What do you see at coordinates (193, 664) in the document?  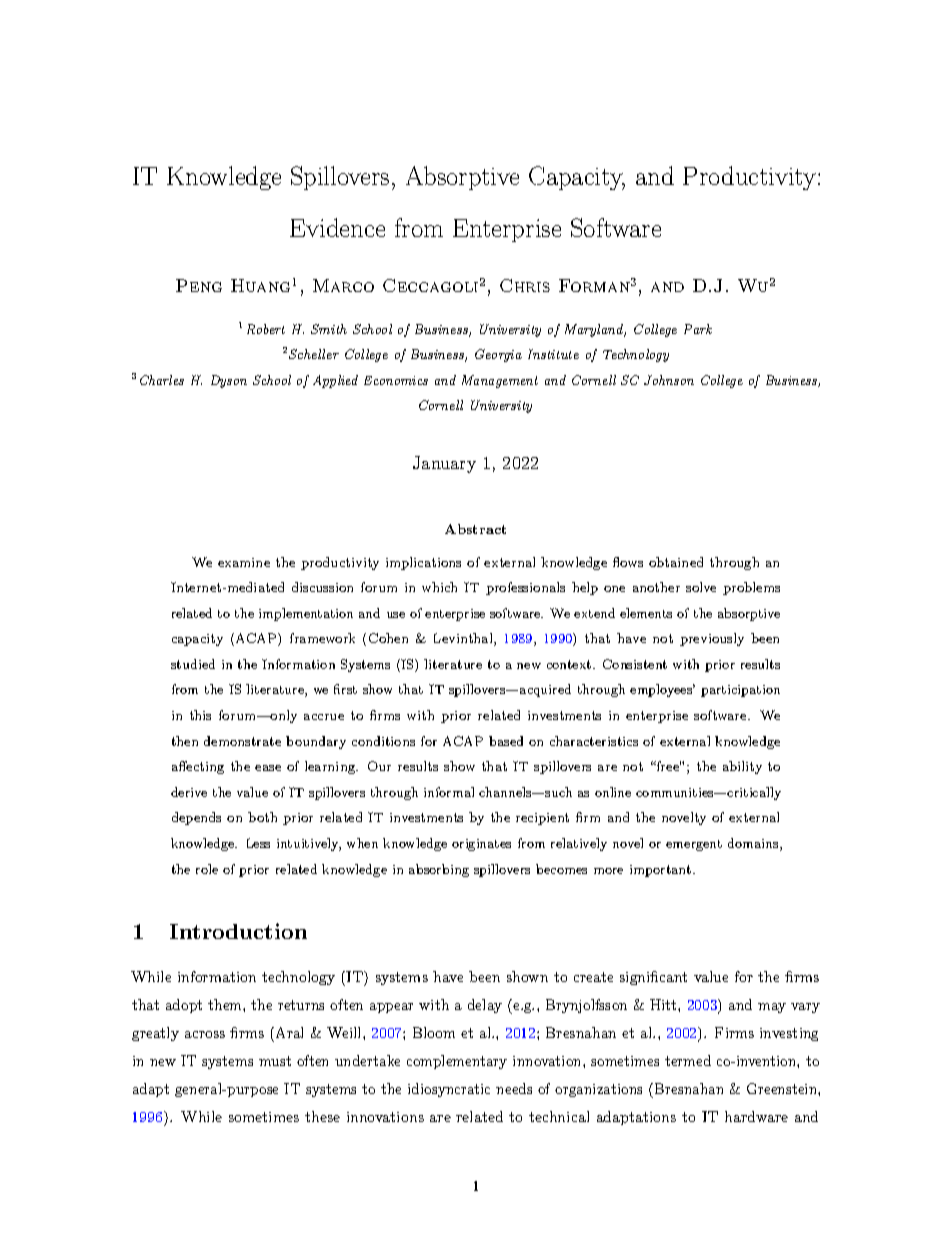 I see `studied` at bounding box center [193, 664].
